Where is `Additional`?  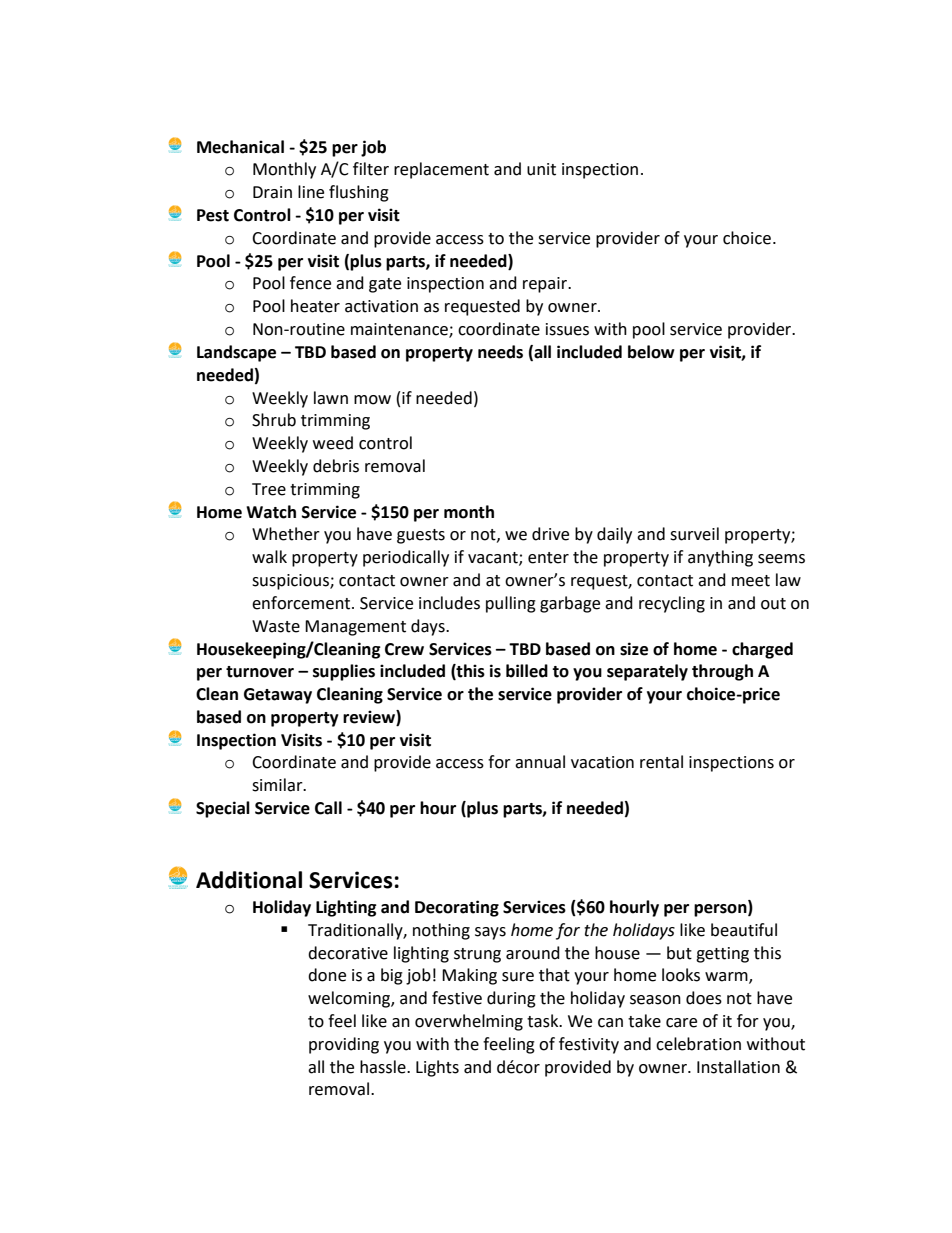 Additional is located at coordinates (249, 880).
